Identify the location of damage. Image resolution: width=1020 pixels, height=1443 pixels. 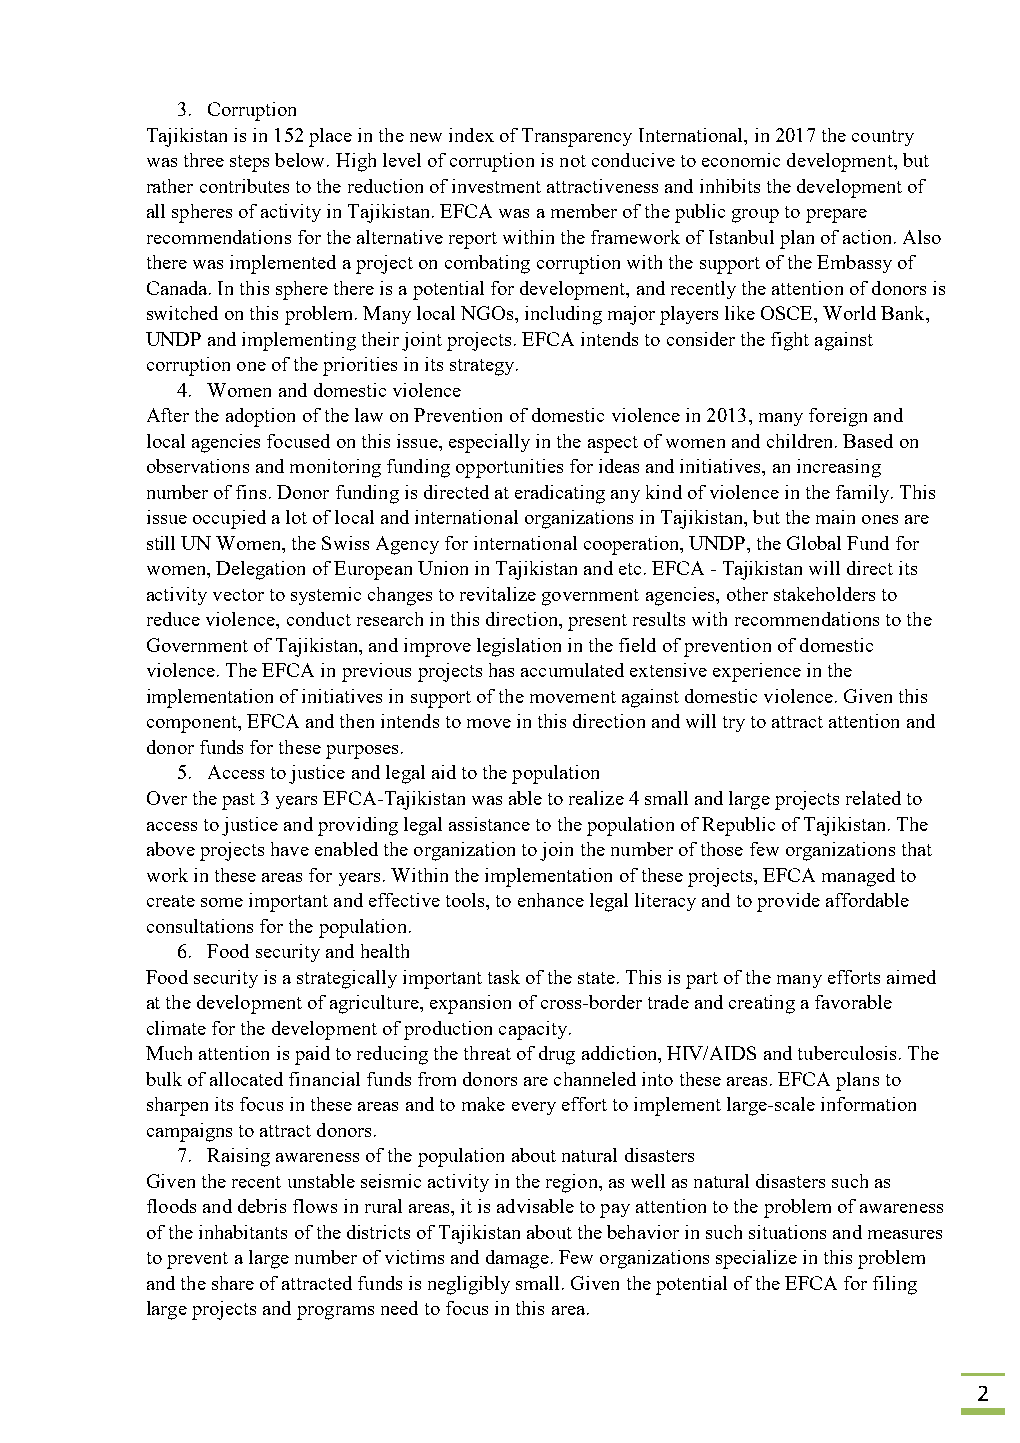
(517, 1259).
